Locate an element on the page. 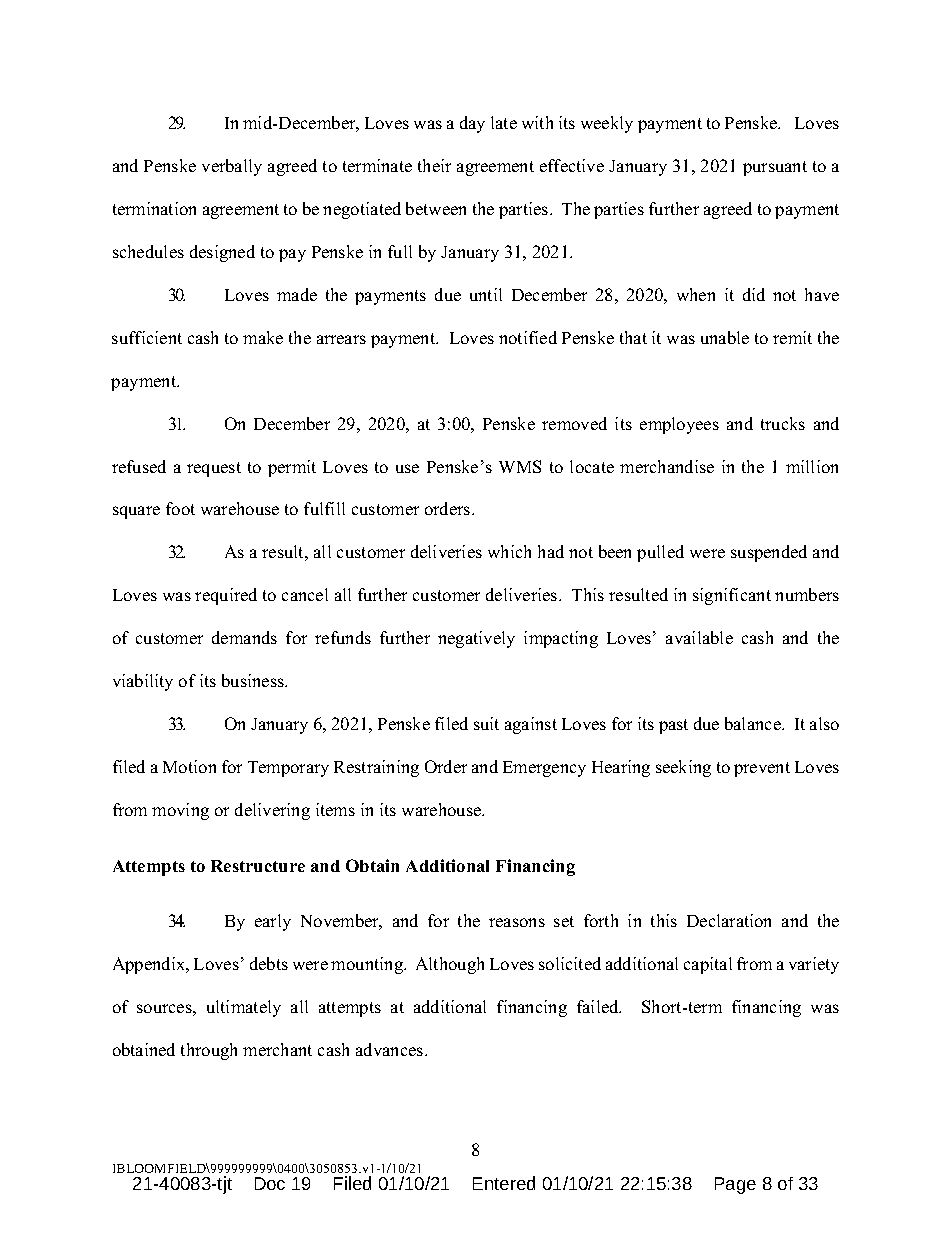 This document has height=1233, width=952. Doc is located at coordinates (270, 1183).
